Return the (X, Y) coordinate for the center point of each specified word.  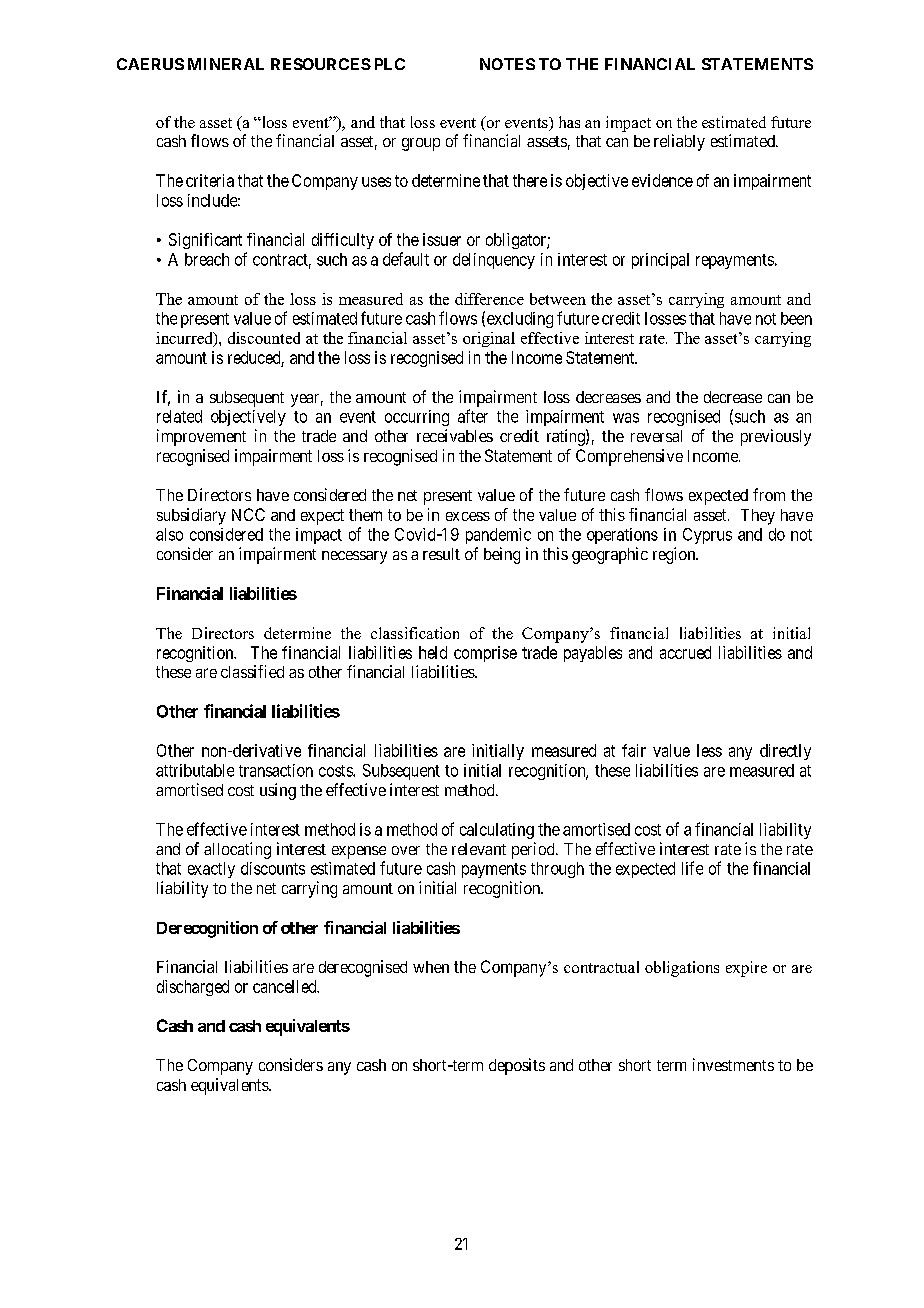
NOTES (507, 64)
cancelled (286, 986)
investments (733, 1064)
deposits (517, 1066)
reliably (679, 142)
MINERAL (226, 64)
